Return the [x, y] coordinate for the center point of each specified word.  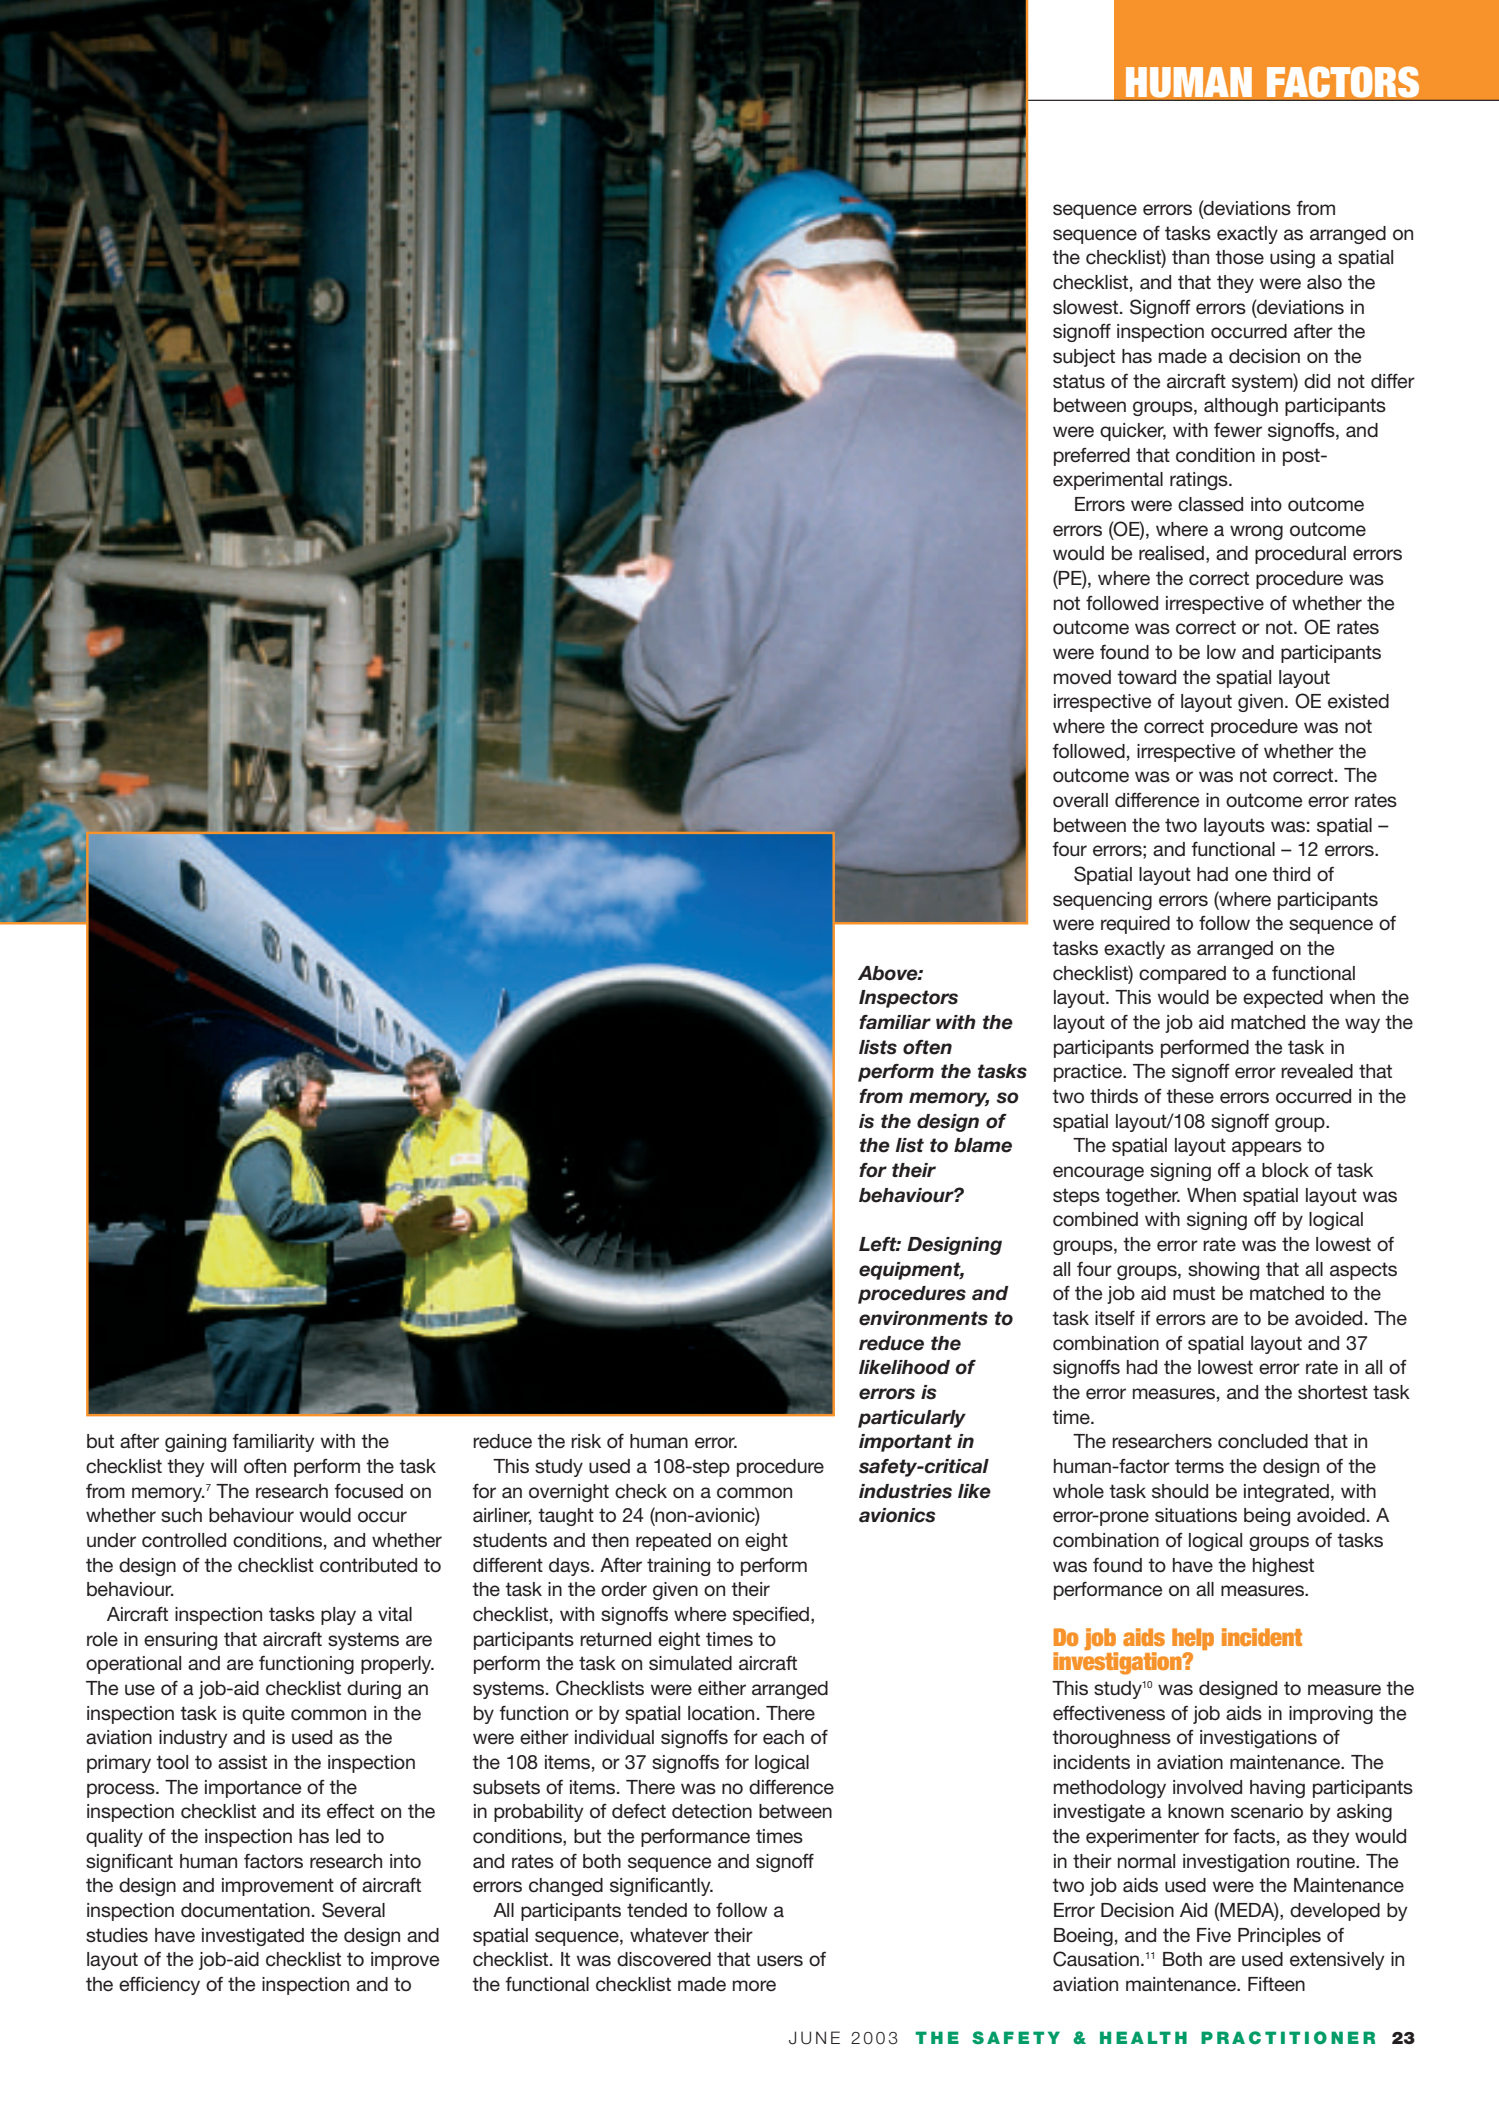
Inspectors [908, 999]
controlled [184, 1540]
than [1190, 257]
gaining [195, 1443]
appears [1267, 1148]
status [1079, 381]
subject [1084, 358]
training [678, 1567]
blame [983, 1145]
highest [1283, 1567]
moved [1082, 677]
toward [1146, 677]
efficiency [159, 1985]
